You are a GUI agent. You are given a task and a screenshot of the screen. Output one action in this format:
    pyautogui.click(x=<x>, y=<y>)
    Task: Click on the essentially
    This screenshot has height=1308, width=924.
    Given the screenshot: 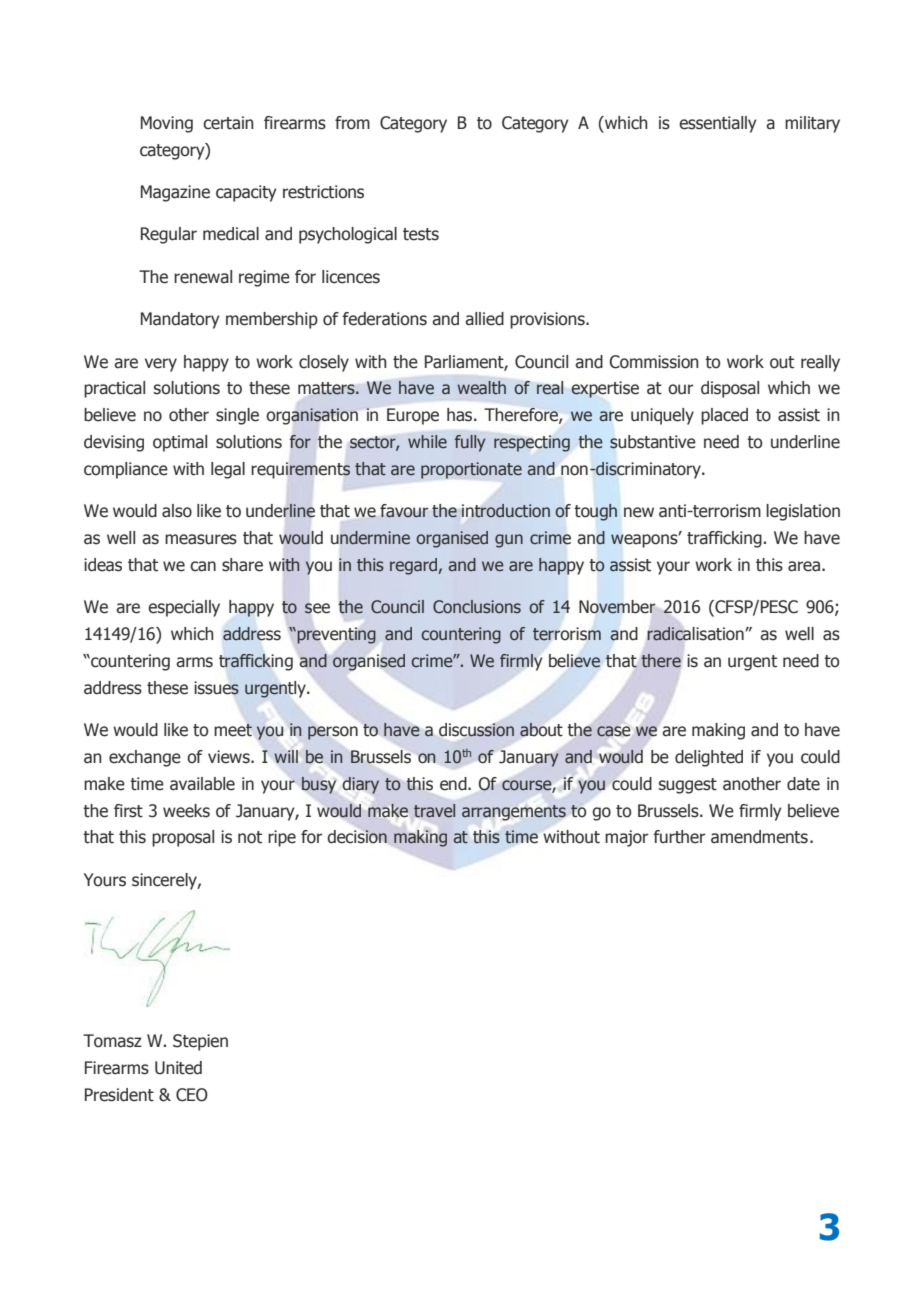 What is the action you would take?
    pyautogui.click(x=718, y=124)
